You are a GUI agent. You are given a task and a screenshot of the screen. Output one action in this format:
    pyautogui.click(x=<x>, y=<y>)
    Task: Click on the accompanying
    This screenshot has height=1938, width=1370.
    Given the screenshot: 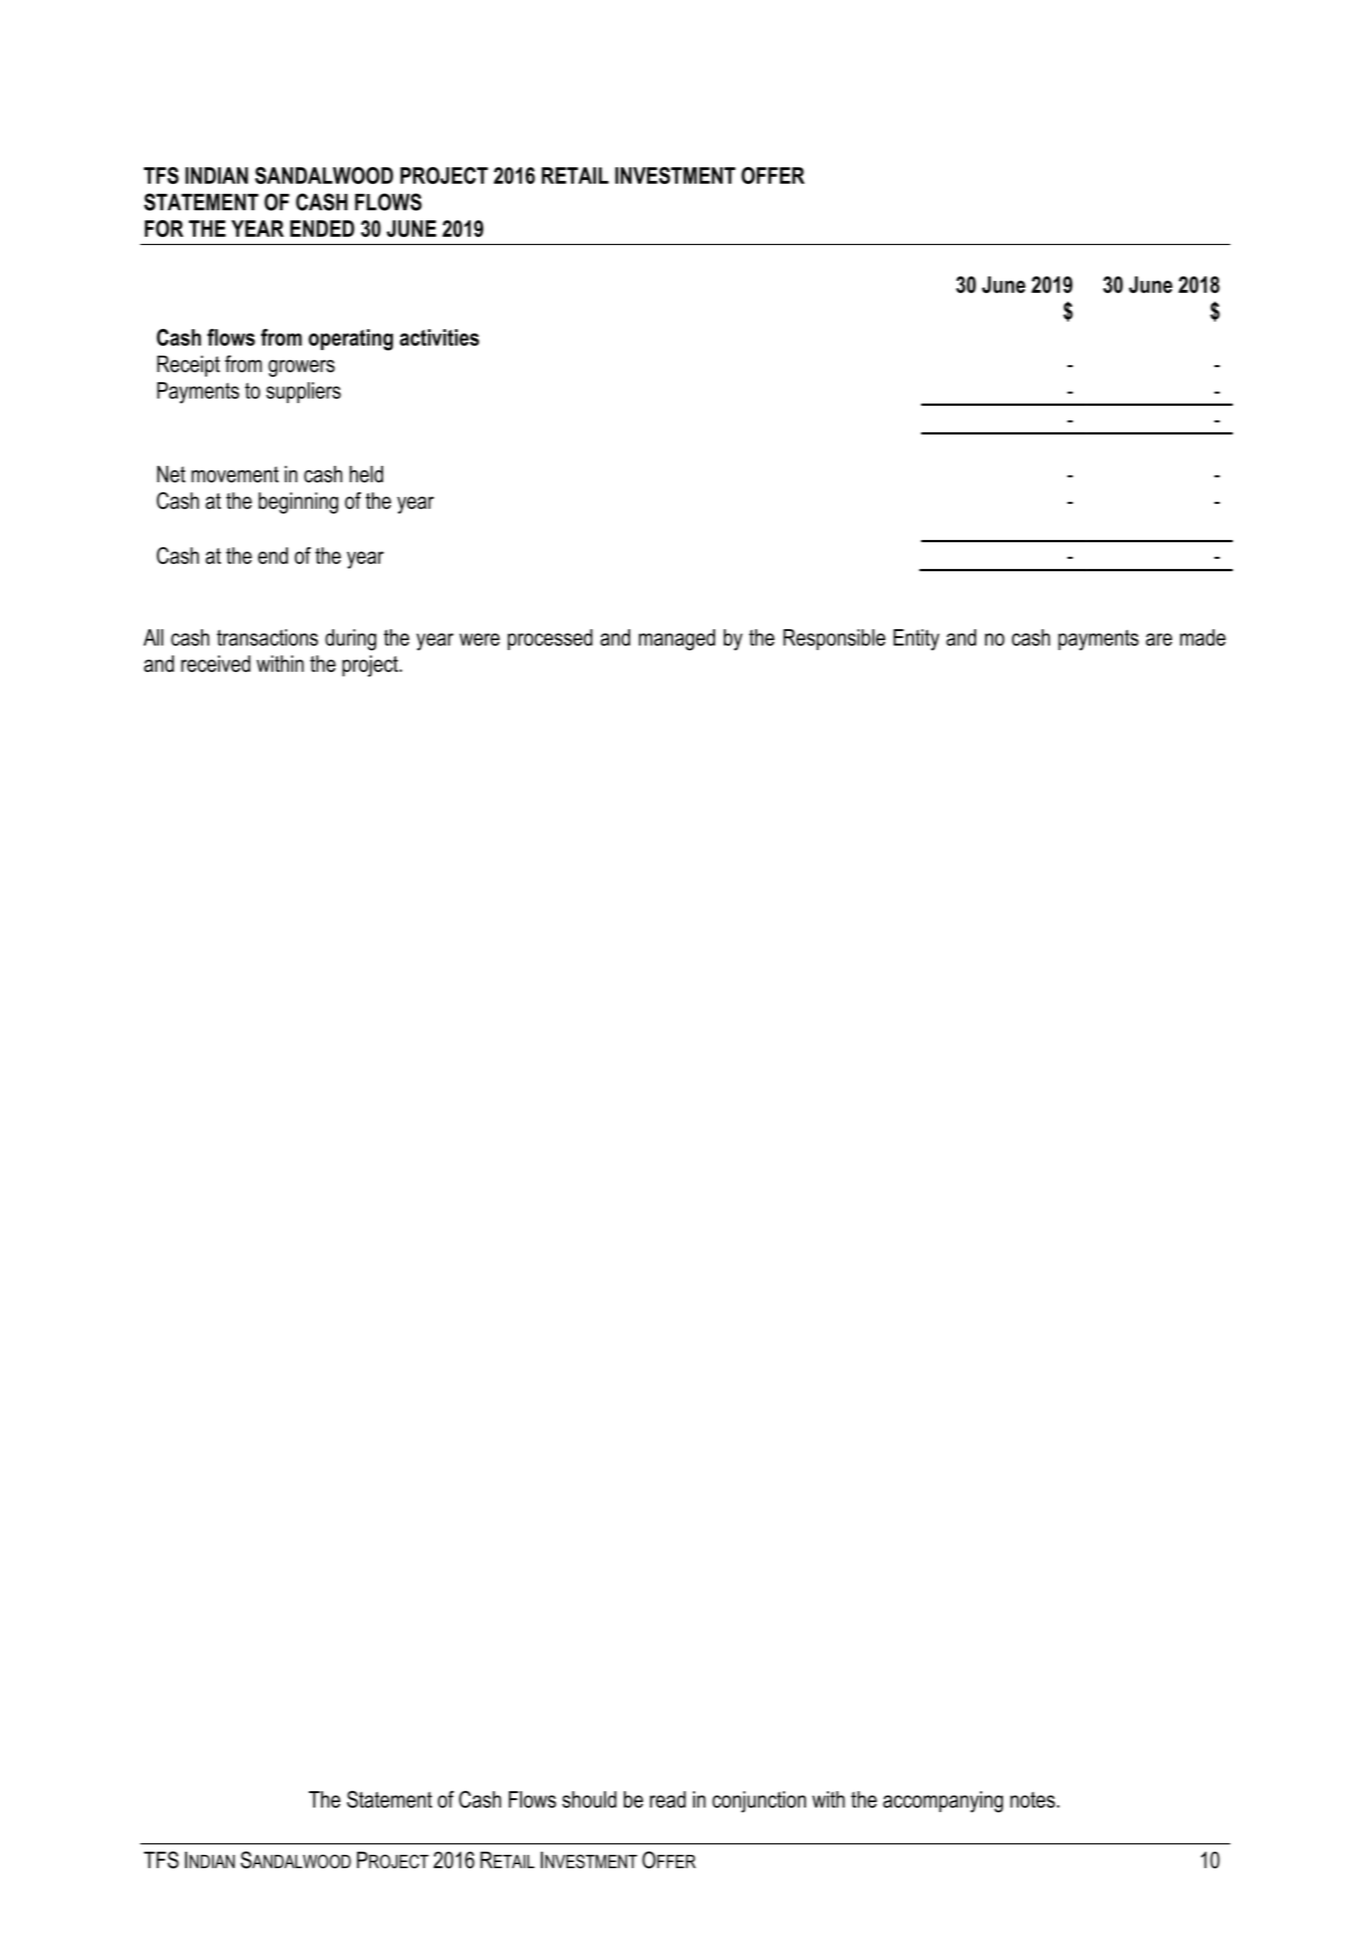 What is the action you would take?
    pyautogui.click(x=943, y=1802)
